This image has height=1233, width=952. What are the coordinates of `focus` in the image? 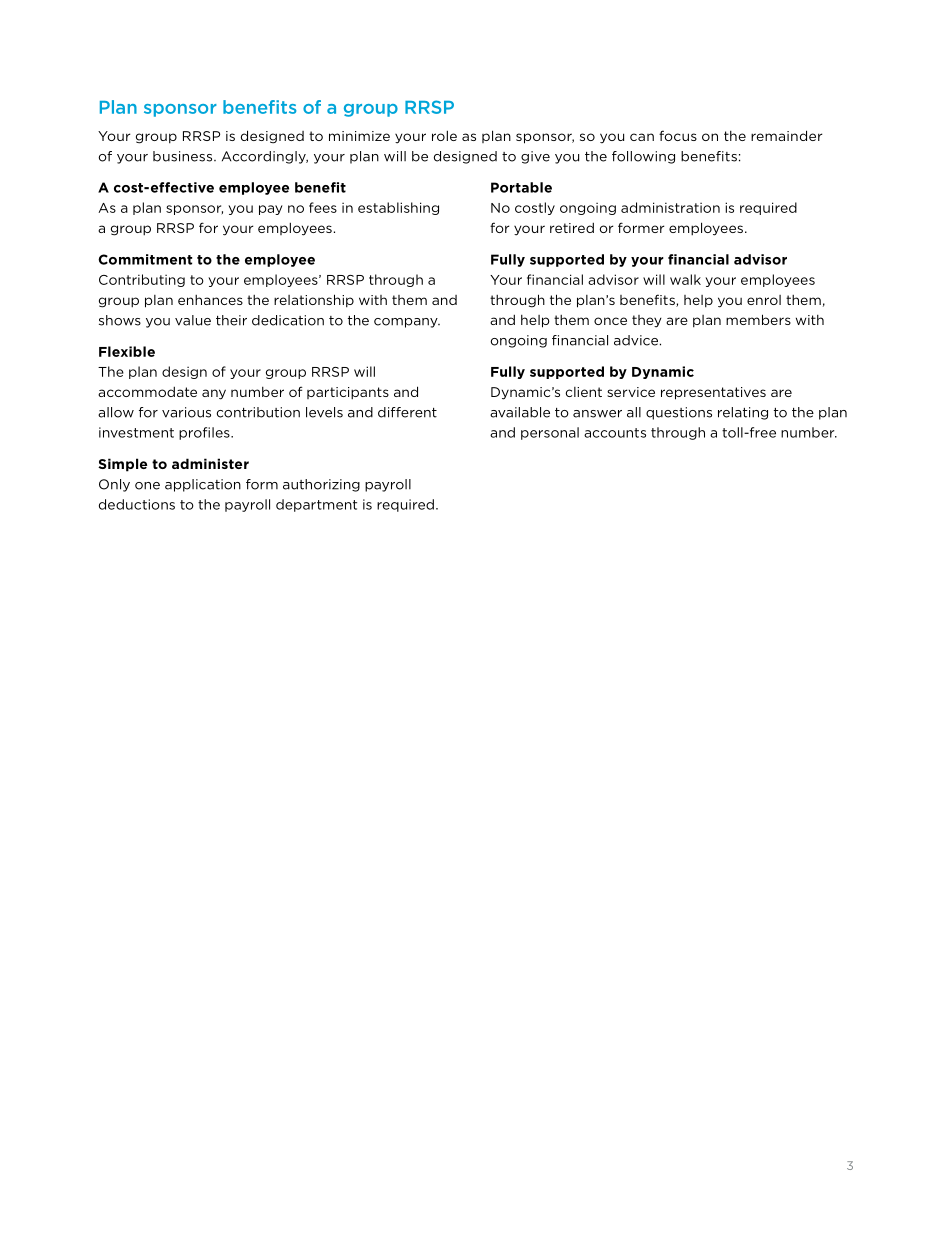 It's located at (678, 135).
